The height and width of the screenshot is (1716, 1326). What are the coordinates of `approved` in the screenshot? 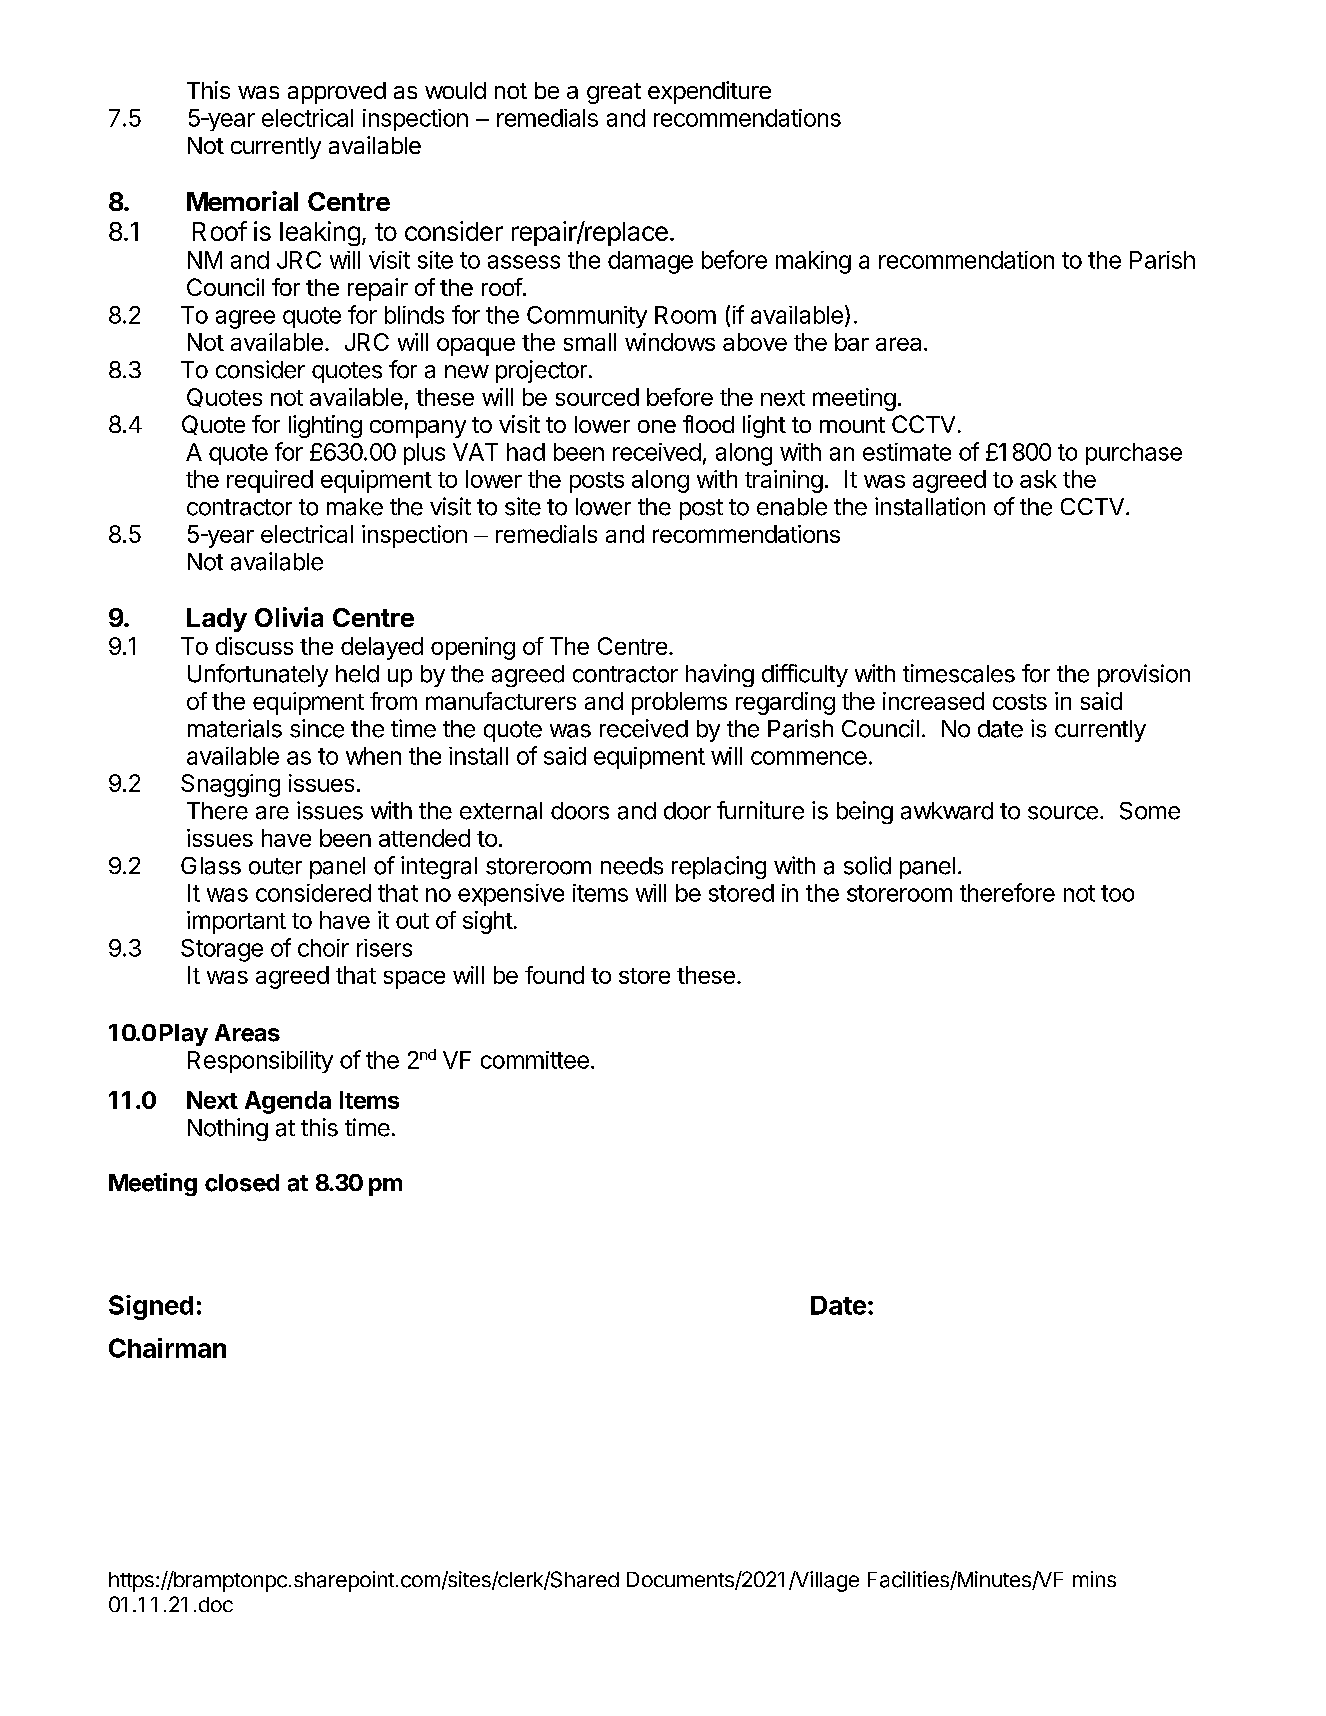 It's located at (337, 93).
